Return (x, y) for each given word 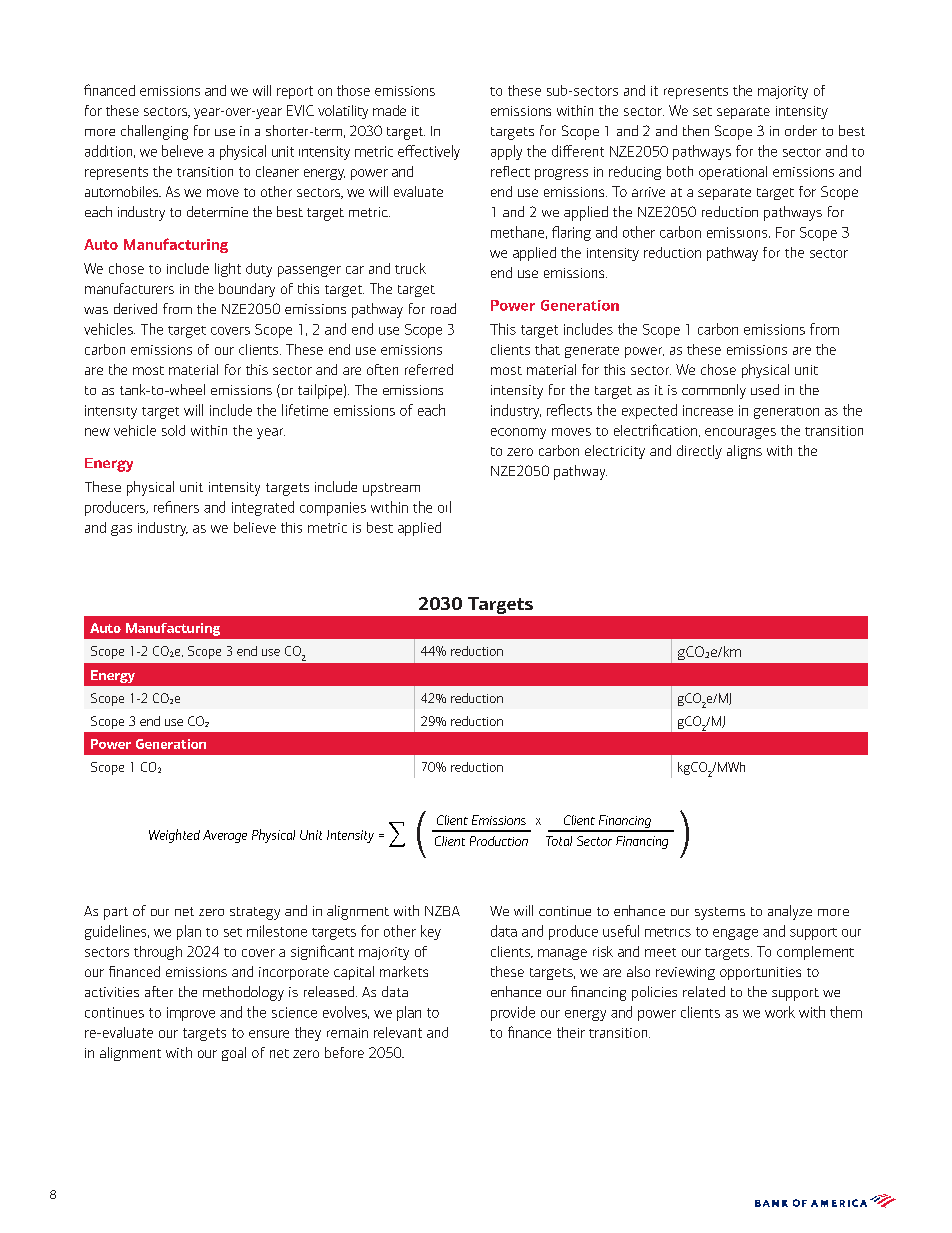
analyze (790, 912)
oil (444, 507)
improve (191, 1014)
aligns (744, 452)
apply (506, 152)
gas (121, 530)
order (801, 130)
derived (135, 308)
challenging (154, 132)
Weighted (174, 836)
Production (499, 841)
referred (429, 369)
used (765, 389)
